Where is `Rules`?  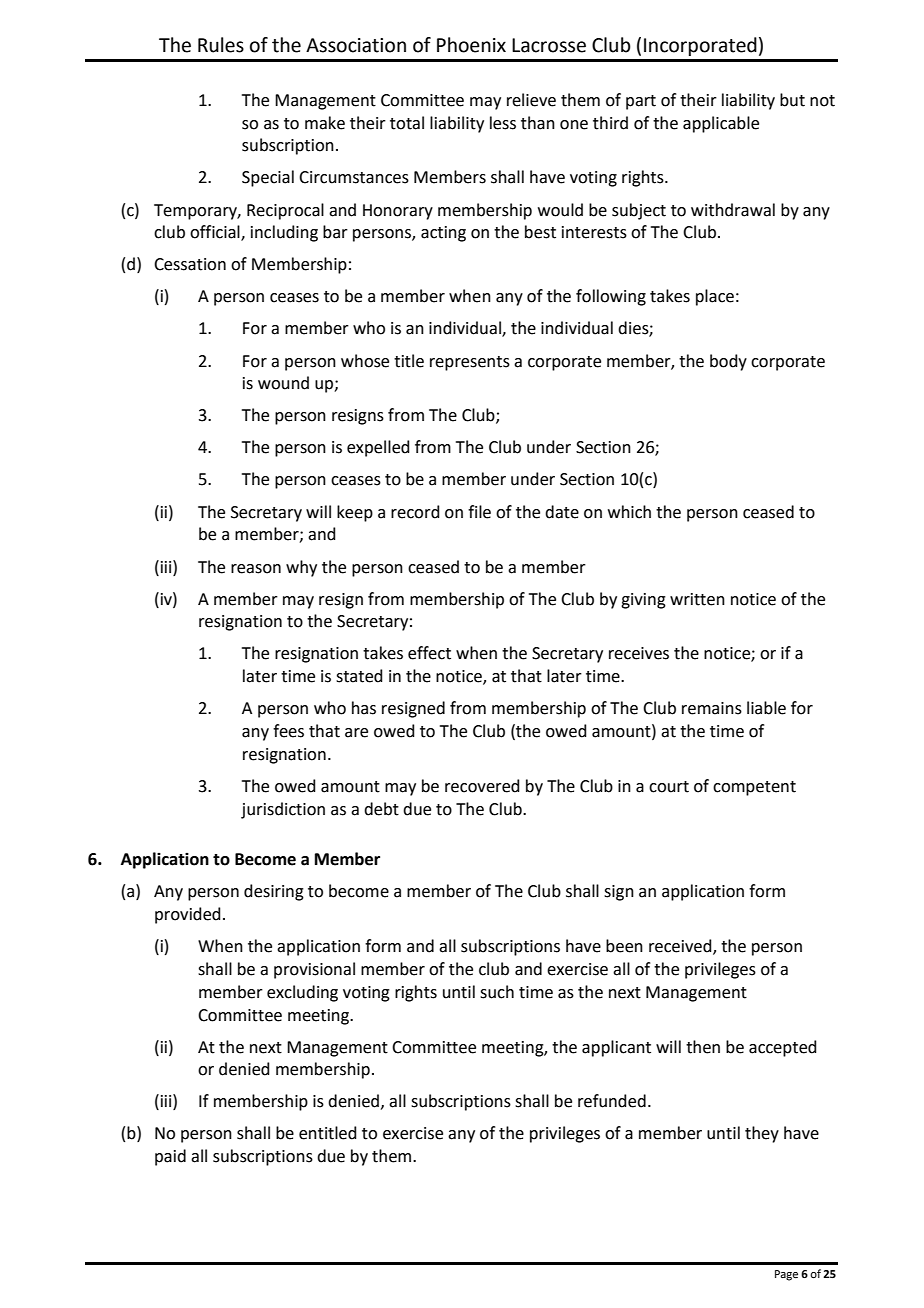 Rules is located at coordinates (221, 45).
